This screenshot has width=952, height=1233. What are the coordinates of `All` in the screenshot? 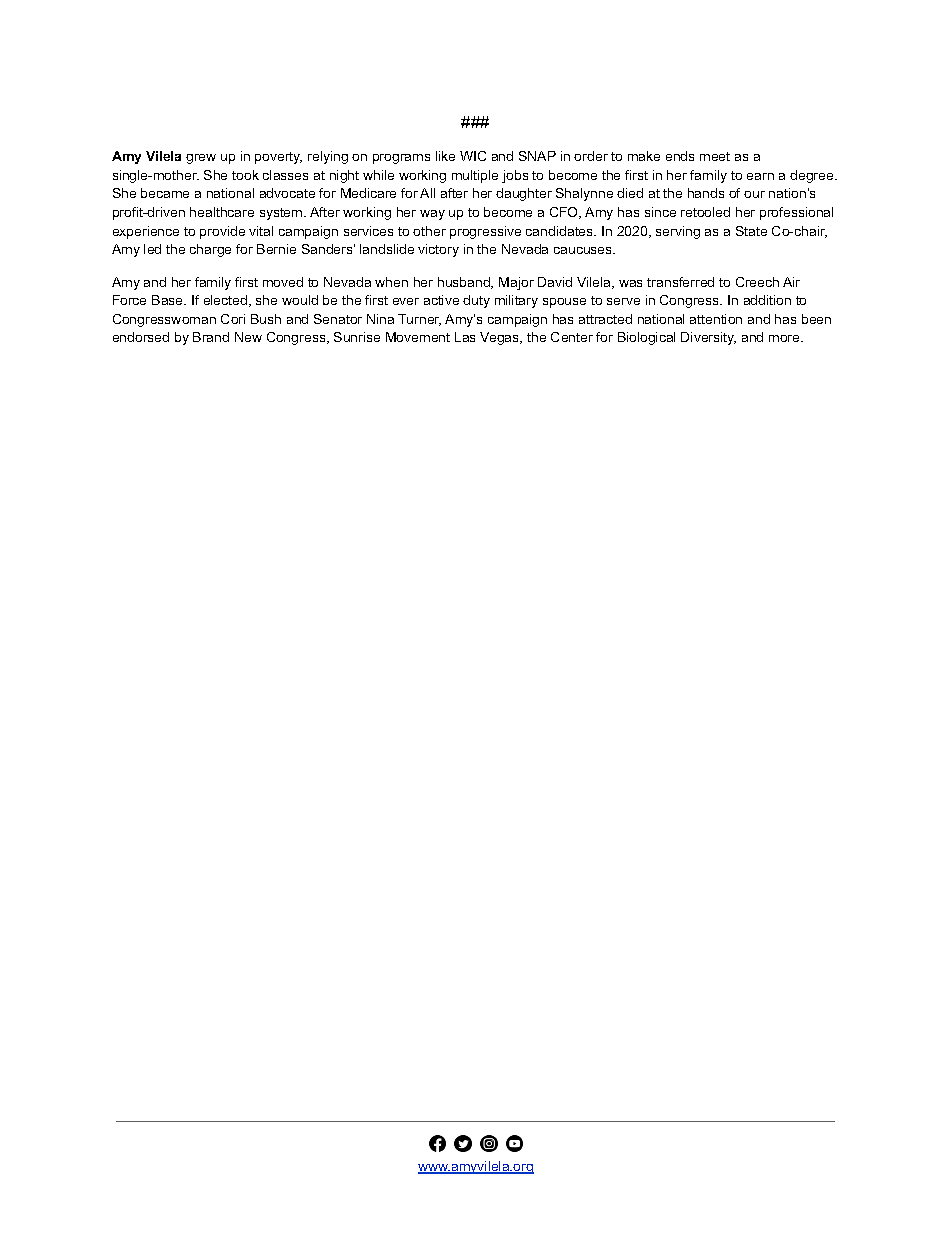 It's located at (427, 193).
